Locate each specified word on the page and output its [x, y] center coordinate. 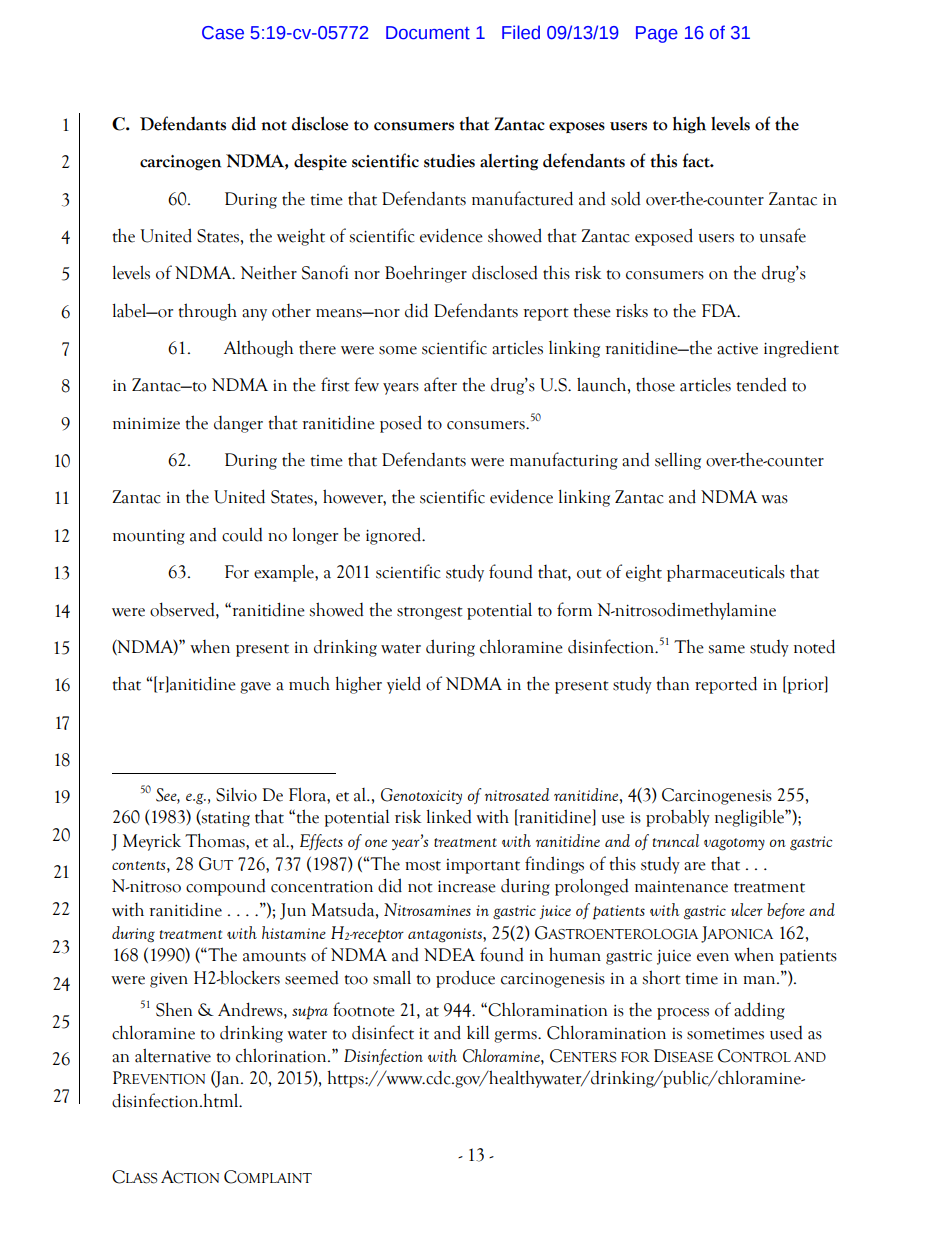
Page [657, 34]
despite [320, 162]
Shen [174, 1009]
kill [478, 1032]
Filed [521, 32]
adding [759, 1011]
